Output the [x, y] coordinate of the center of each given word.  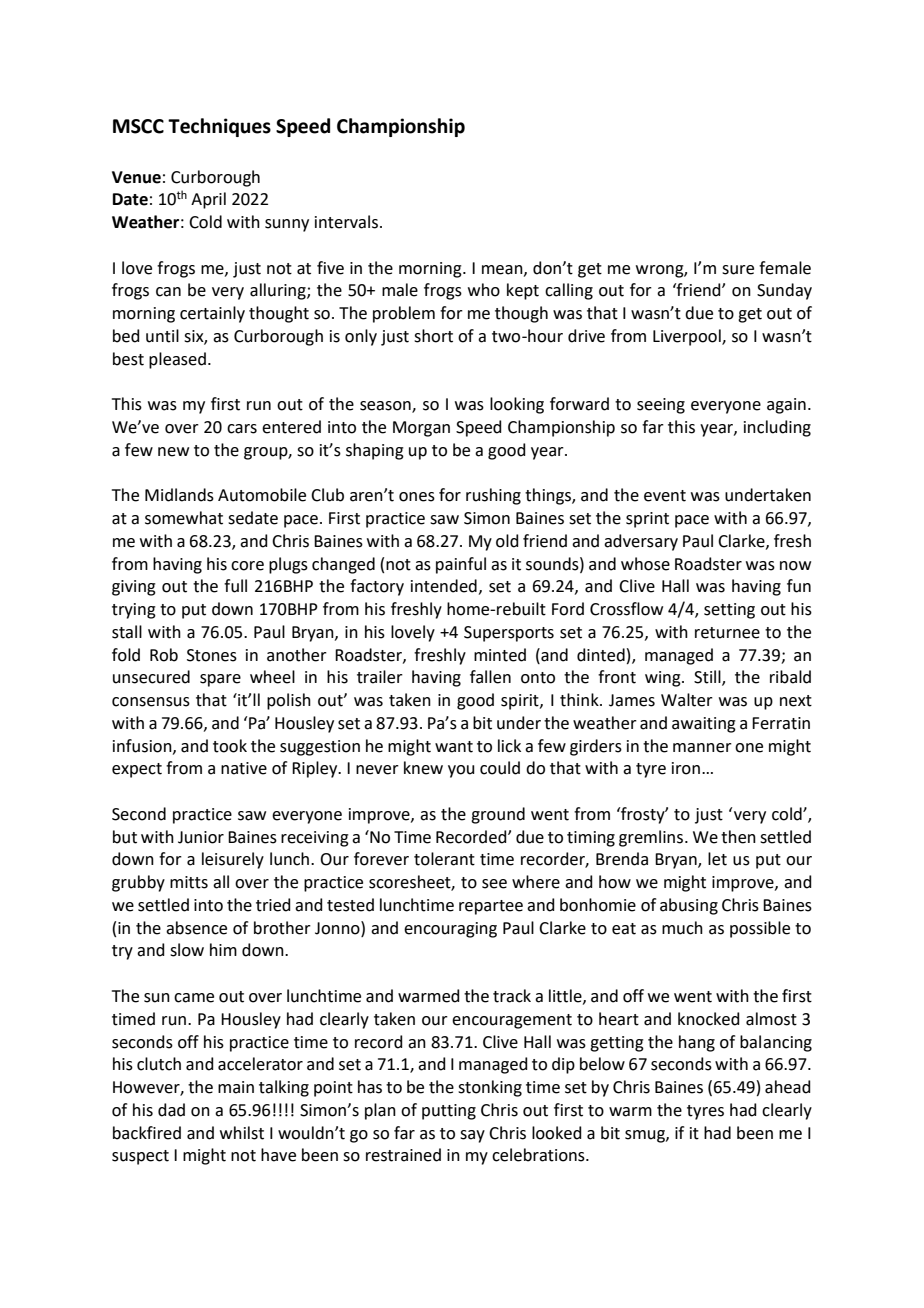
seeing [661, 406]
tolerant [444, 859]
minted [500, 655]
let [717, 859]
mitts [189, 882]
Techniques [219, 127]
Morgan [421, 429]
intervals [346, 222]
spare [220, 680]
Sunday [784, 291]
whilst [242, 1133]
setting [729, 611]
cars [242, 429]
